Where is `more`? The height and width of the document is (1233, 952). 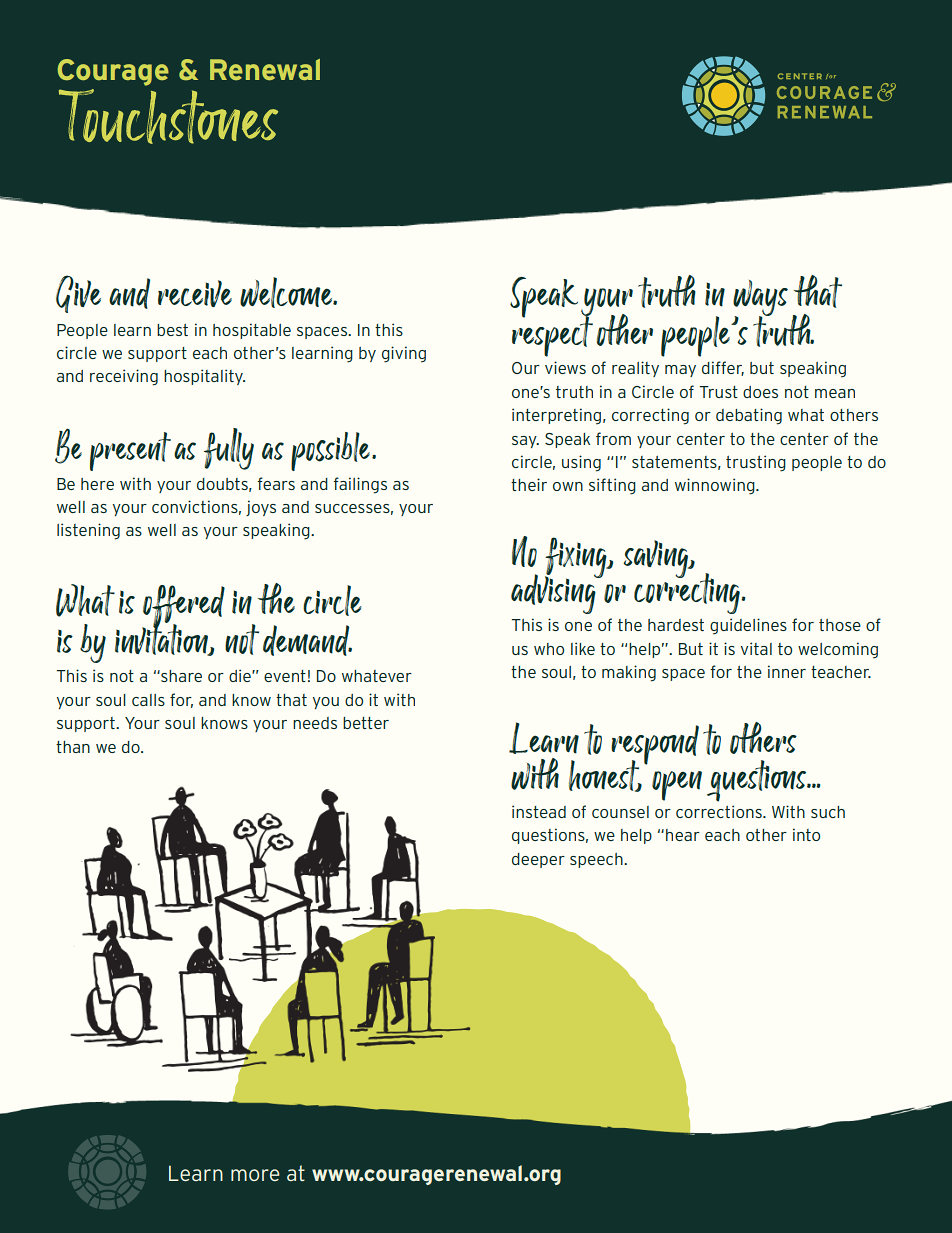
more is located at coordinates (255, 1175).
